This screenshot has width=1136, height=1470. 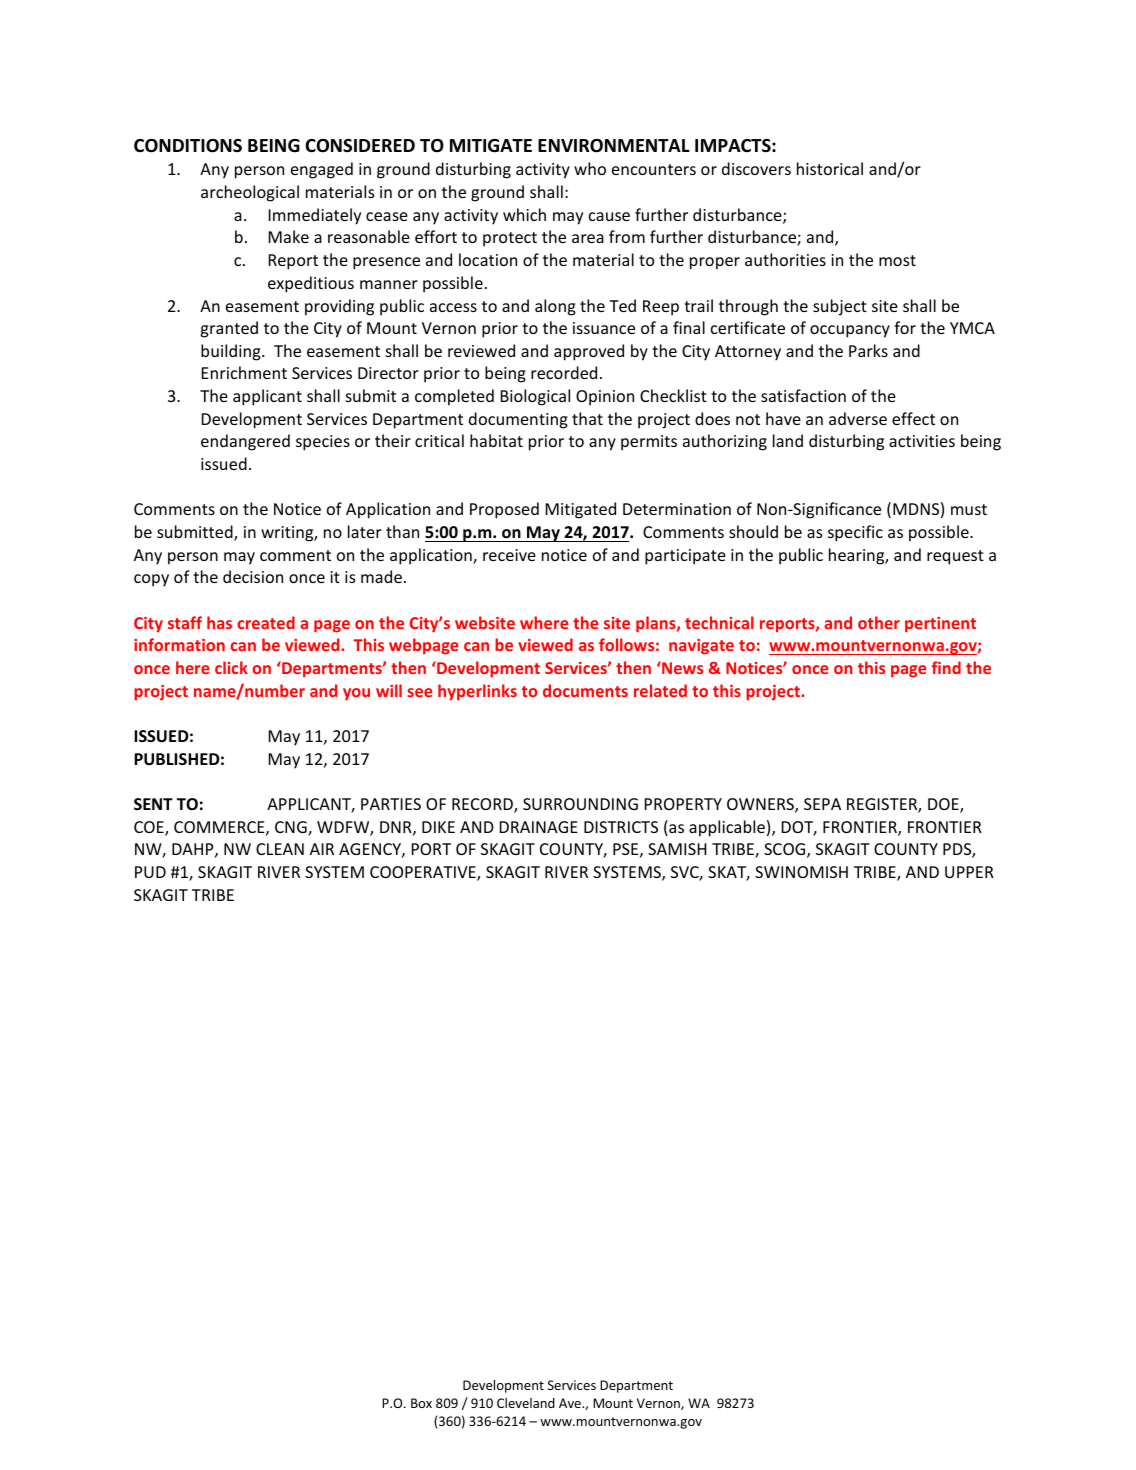 What do you see at coordinates (292, 828) in the screenshot?
I see `CNG` at bounding box center [292, 828].
